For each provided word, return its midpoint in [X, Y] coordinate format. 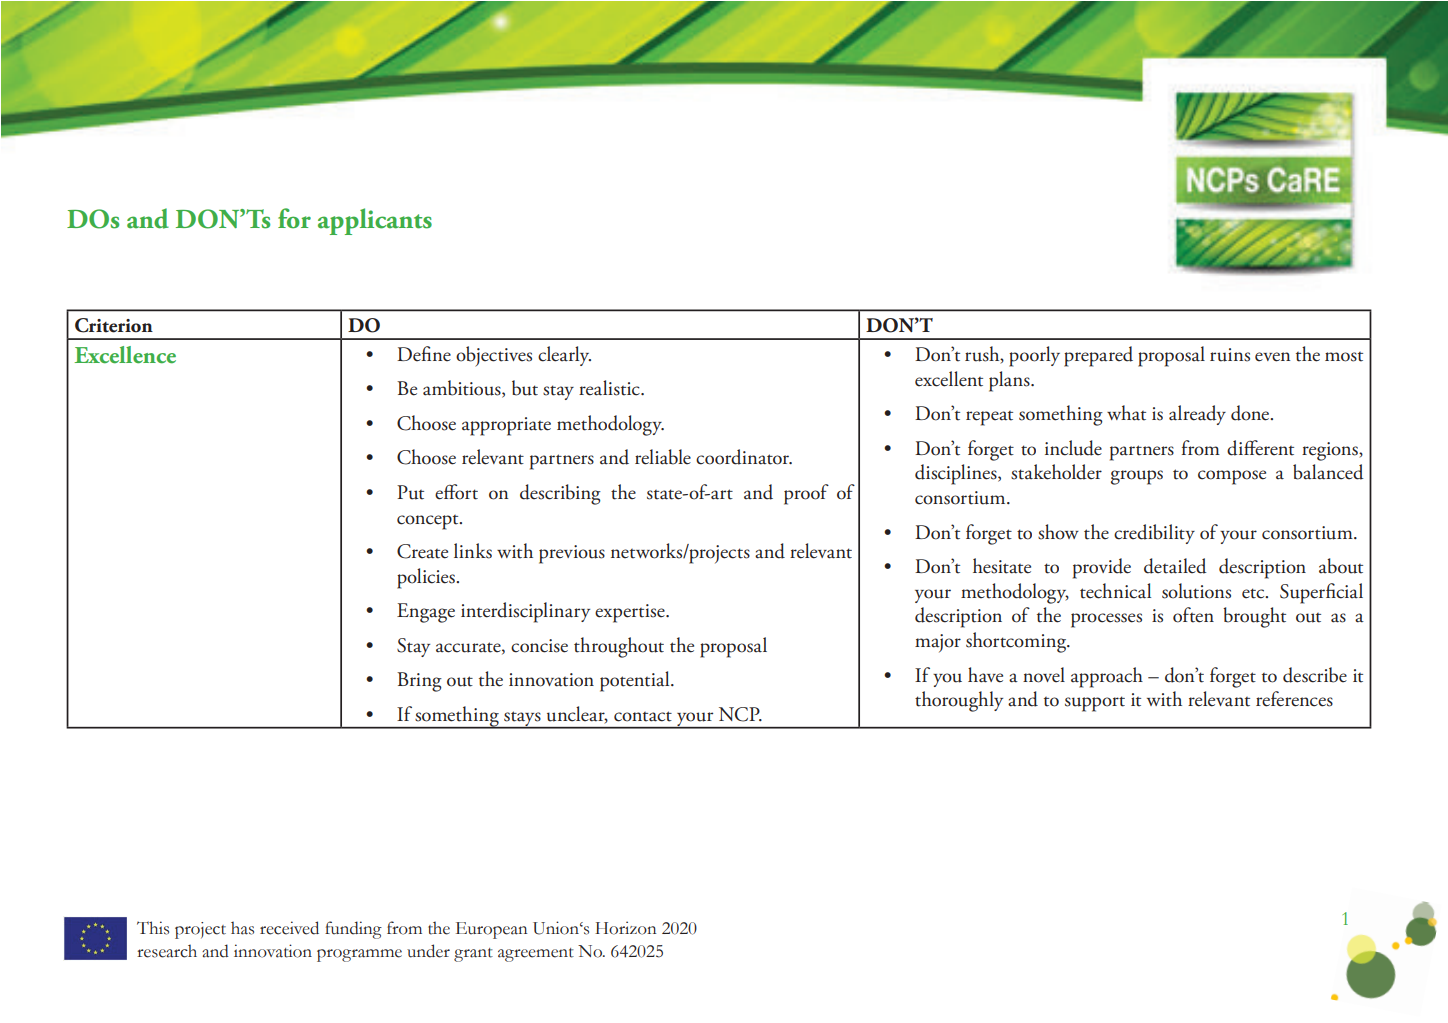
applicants [375, 221]
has [242, 928]
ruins [1230, 355]
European [492, 930]
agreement [536, 955]
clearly [564, 356]
